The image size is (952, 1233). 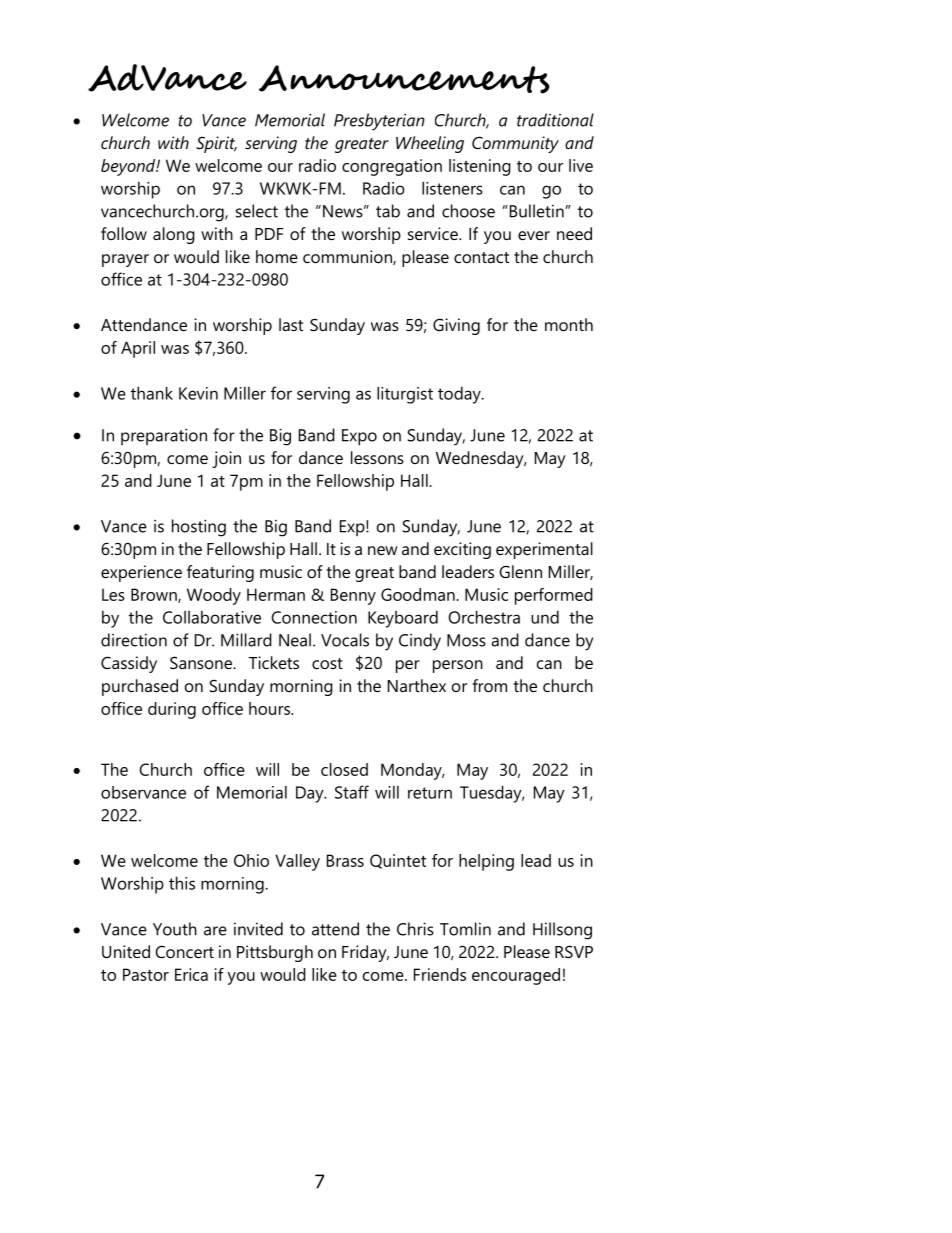 I want to click on experimental, so click(x=544, y=550).
